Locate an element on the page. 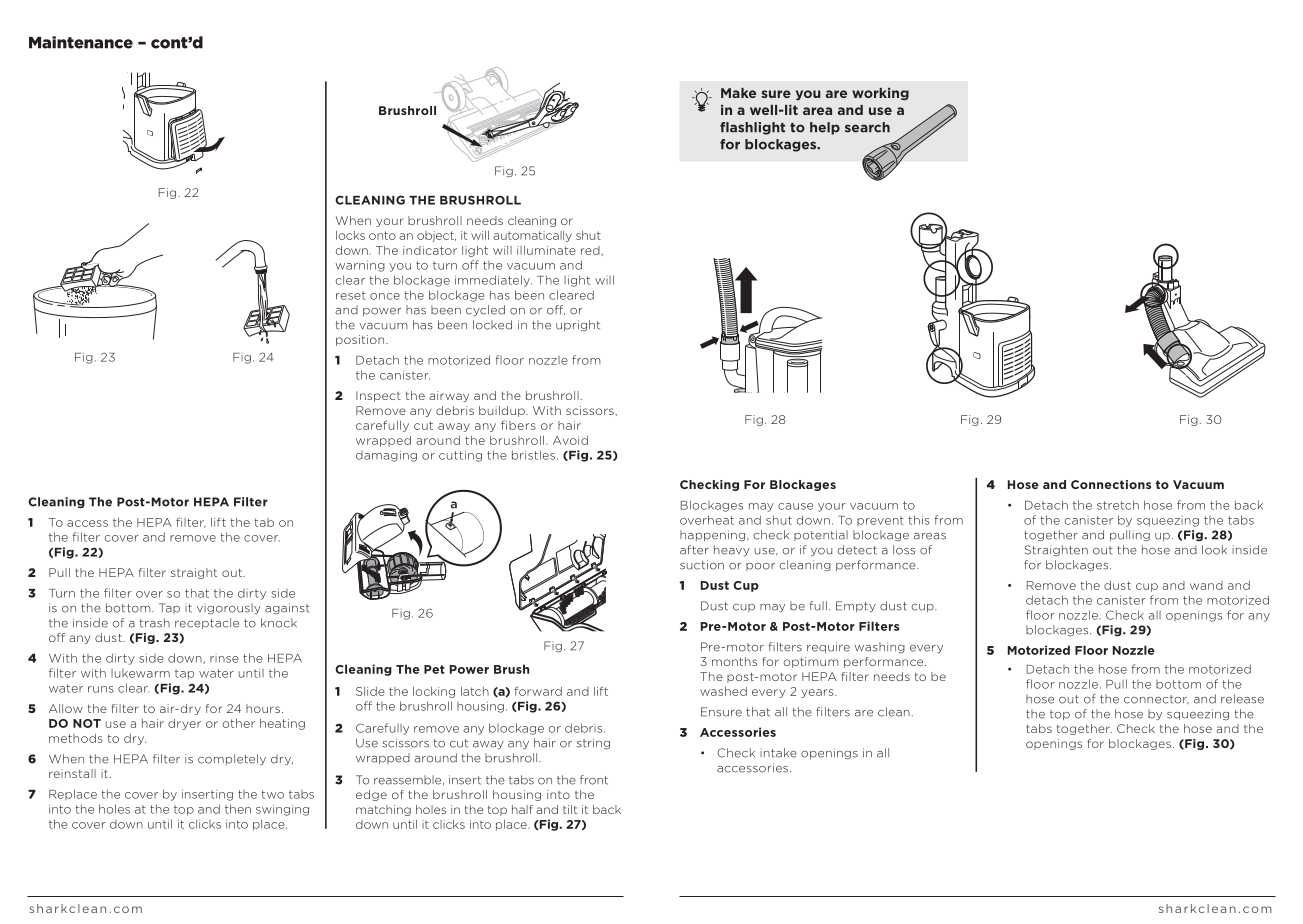  Connections is located at coordinates (1111, 484).
